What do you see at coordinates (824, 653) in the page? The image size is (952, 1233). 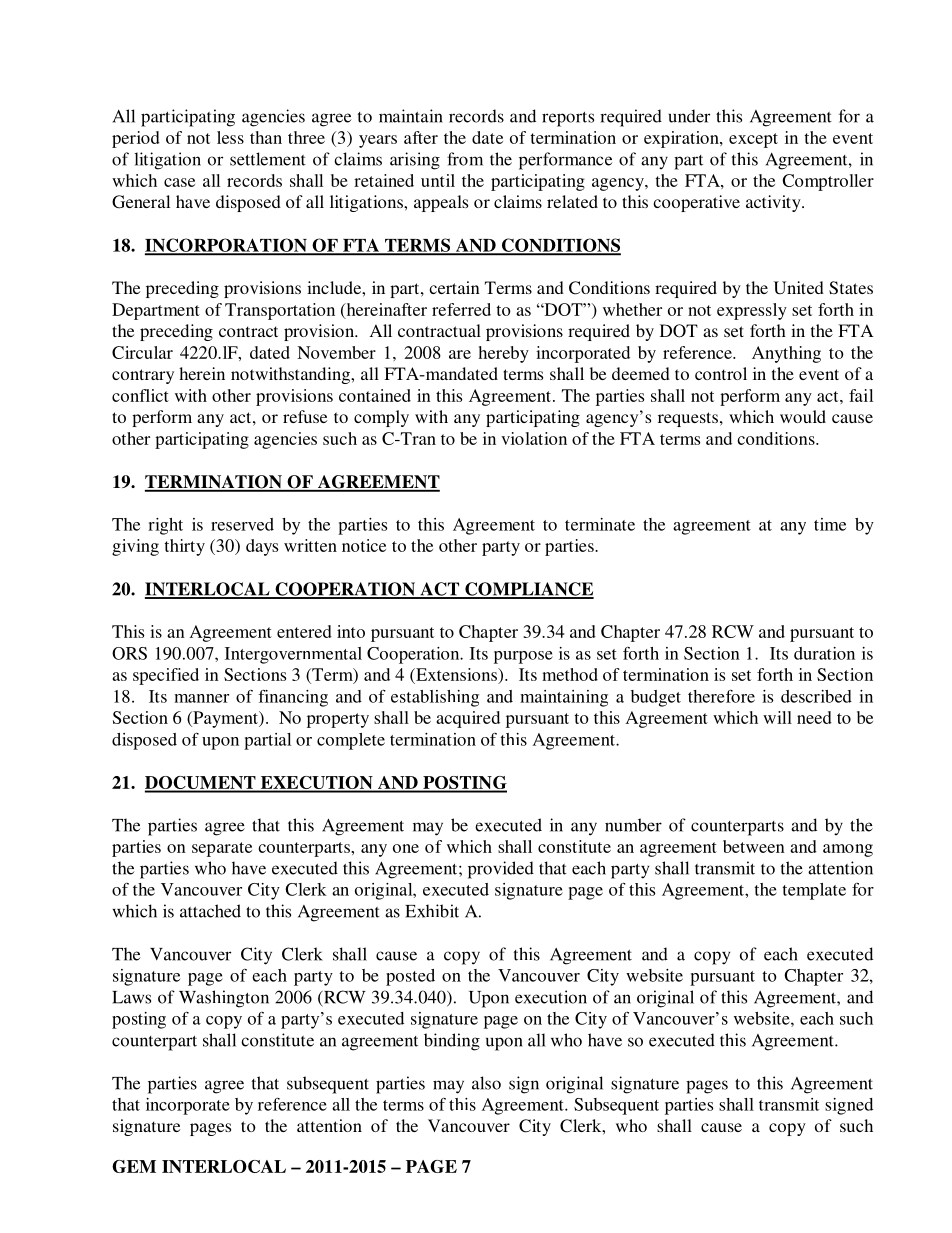 I see `duration` at bounding box center [824, 653].
